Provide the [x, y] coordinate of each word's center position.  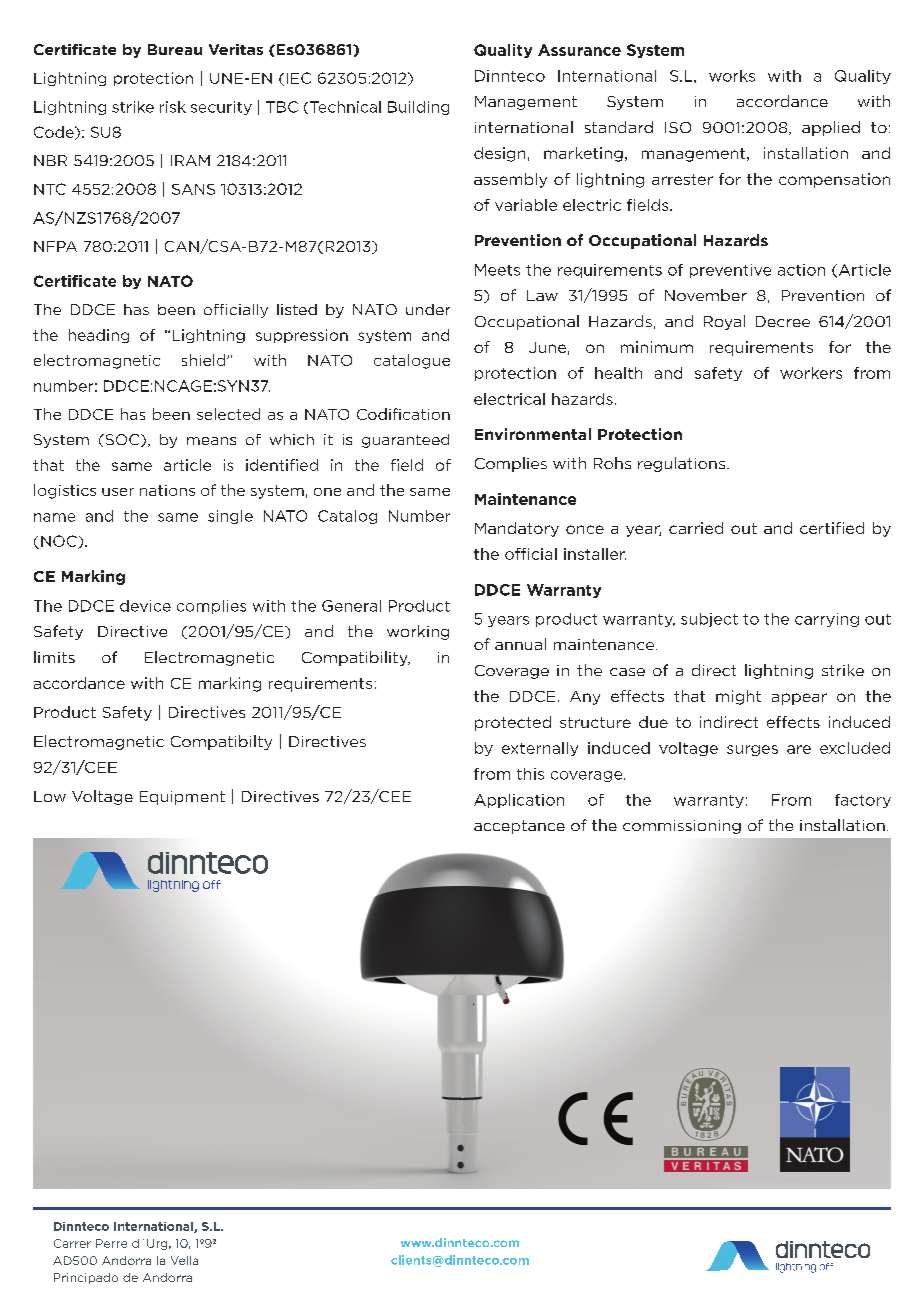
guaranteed [405, 441]
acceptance [519, 827]
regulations [681, 464]
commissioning [682, 827]
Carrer [72, 1243]
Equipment [182, 798]
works [732, 76]
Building [418, 108]
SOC [122, 440]
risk [173, 107]
